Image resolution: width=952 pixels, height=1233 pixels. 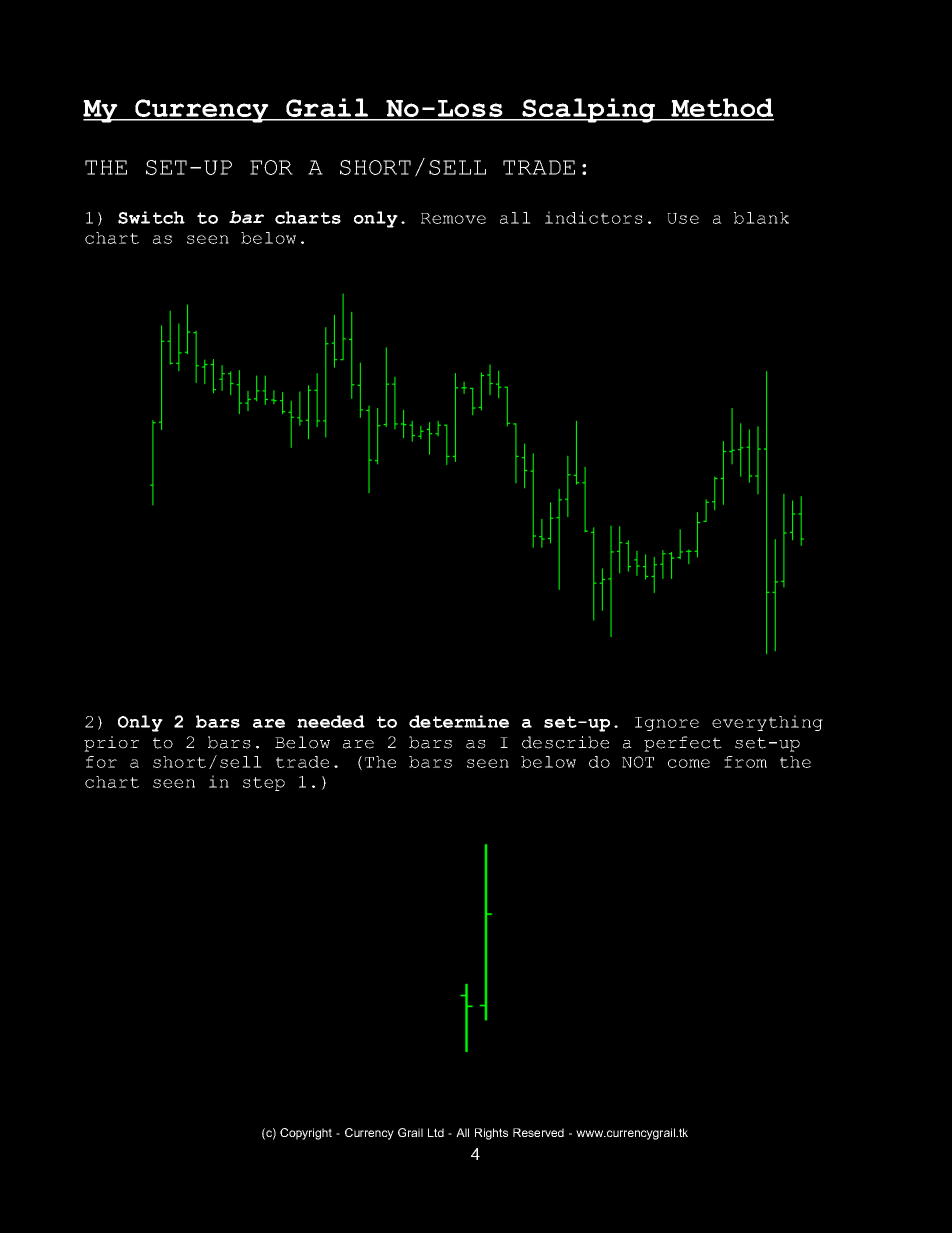 What do you see at coordinates (151, 217) in the page?
I see `Switch` at bounding box center [151, 217].
